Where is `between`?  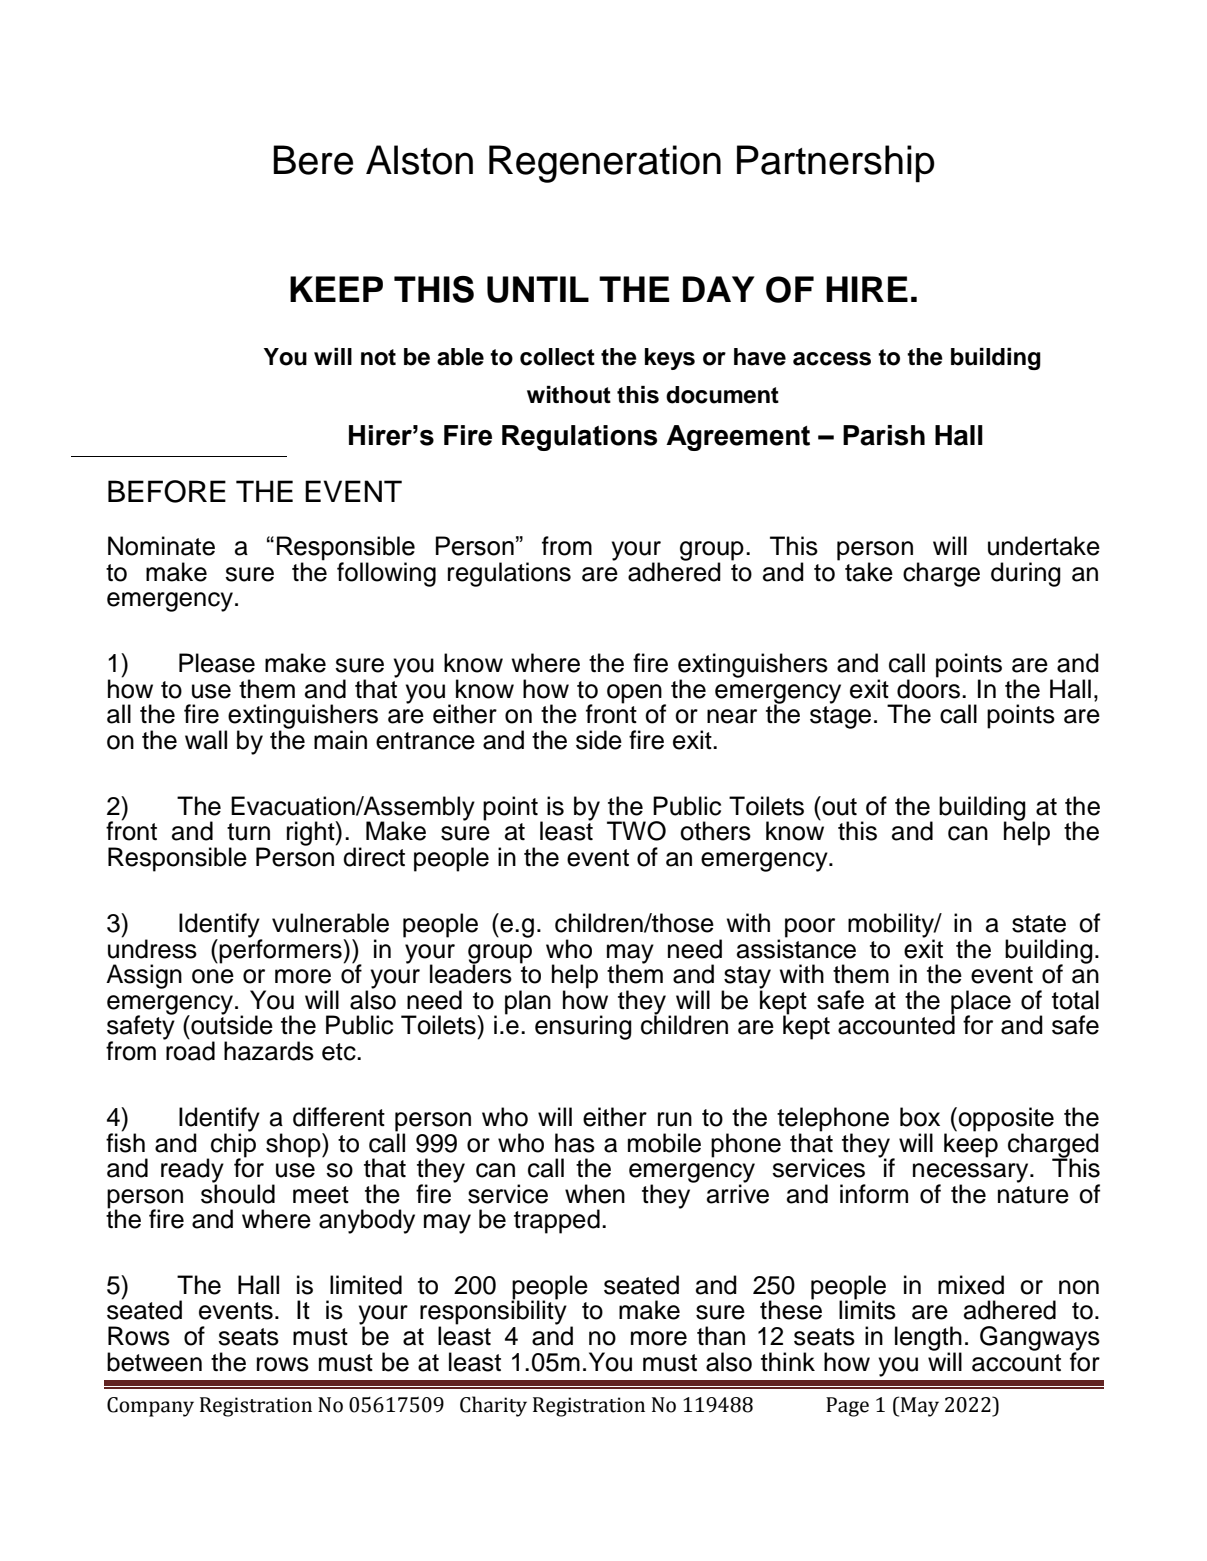
between is located at coordinates (154, 1362).
